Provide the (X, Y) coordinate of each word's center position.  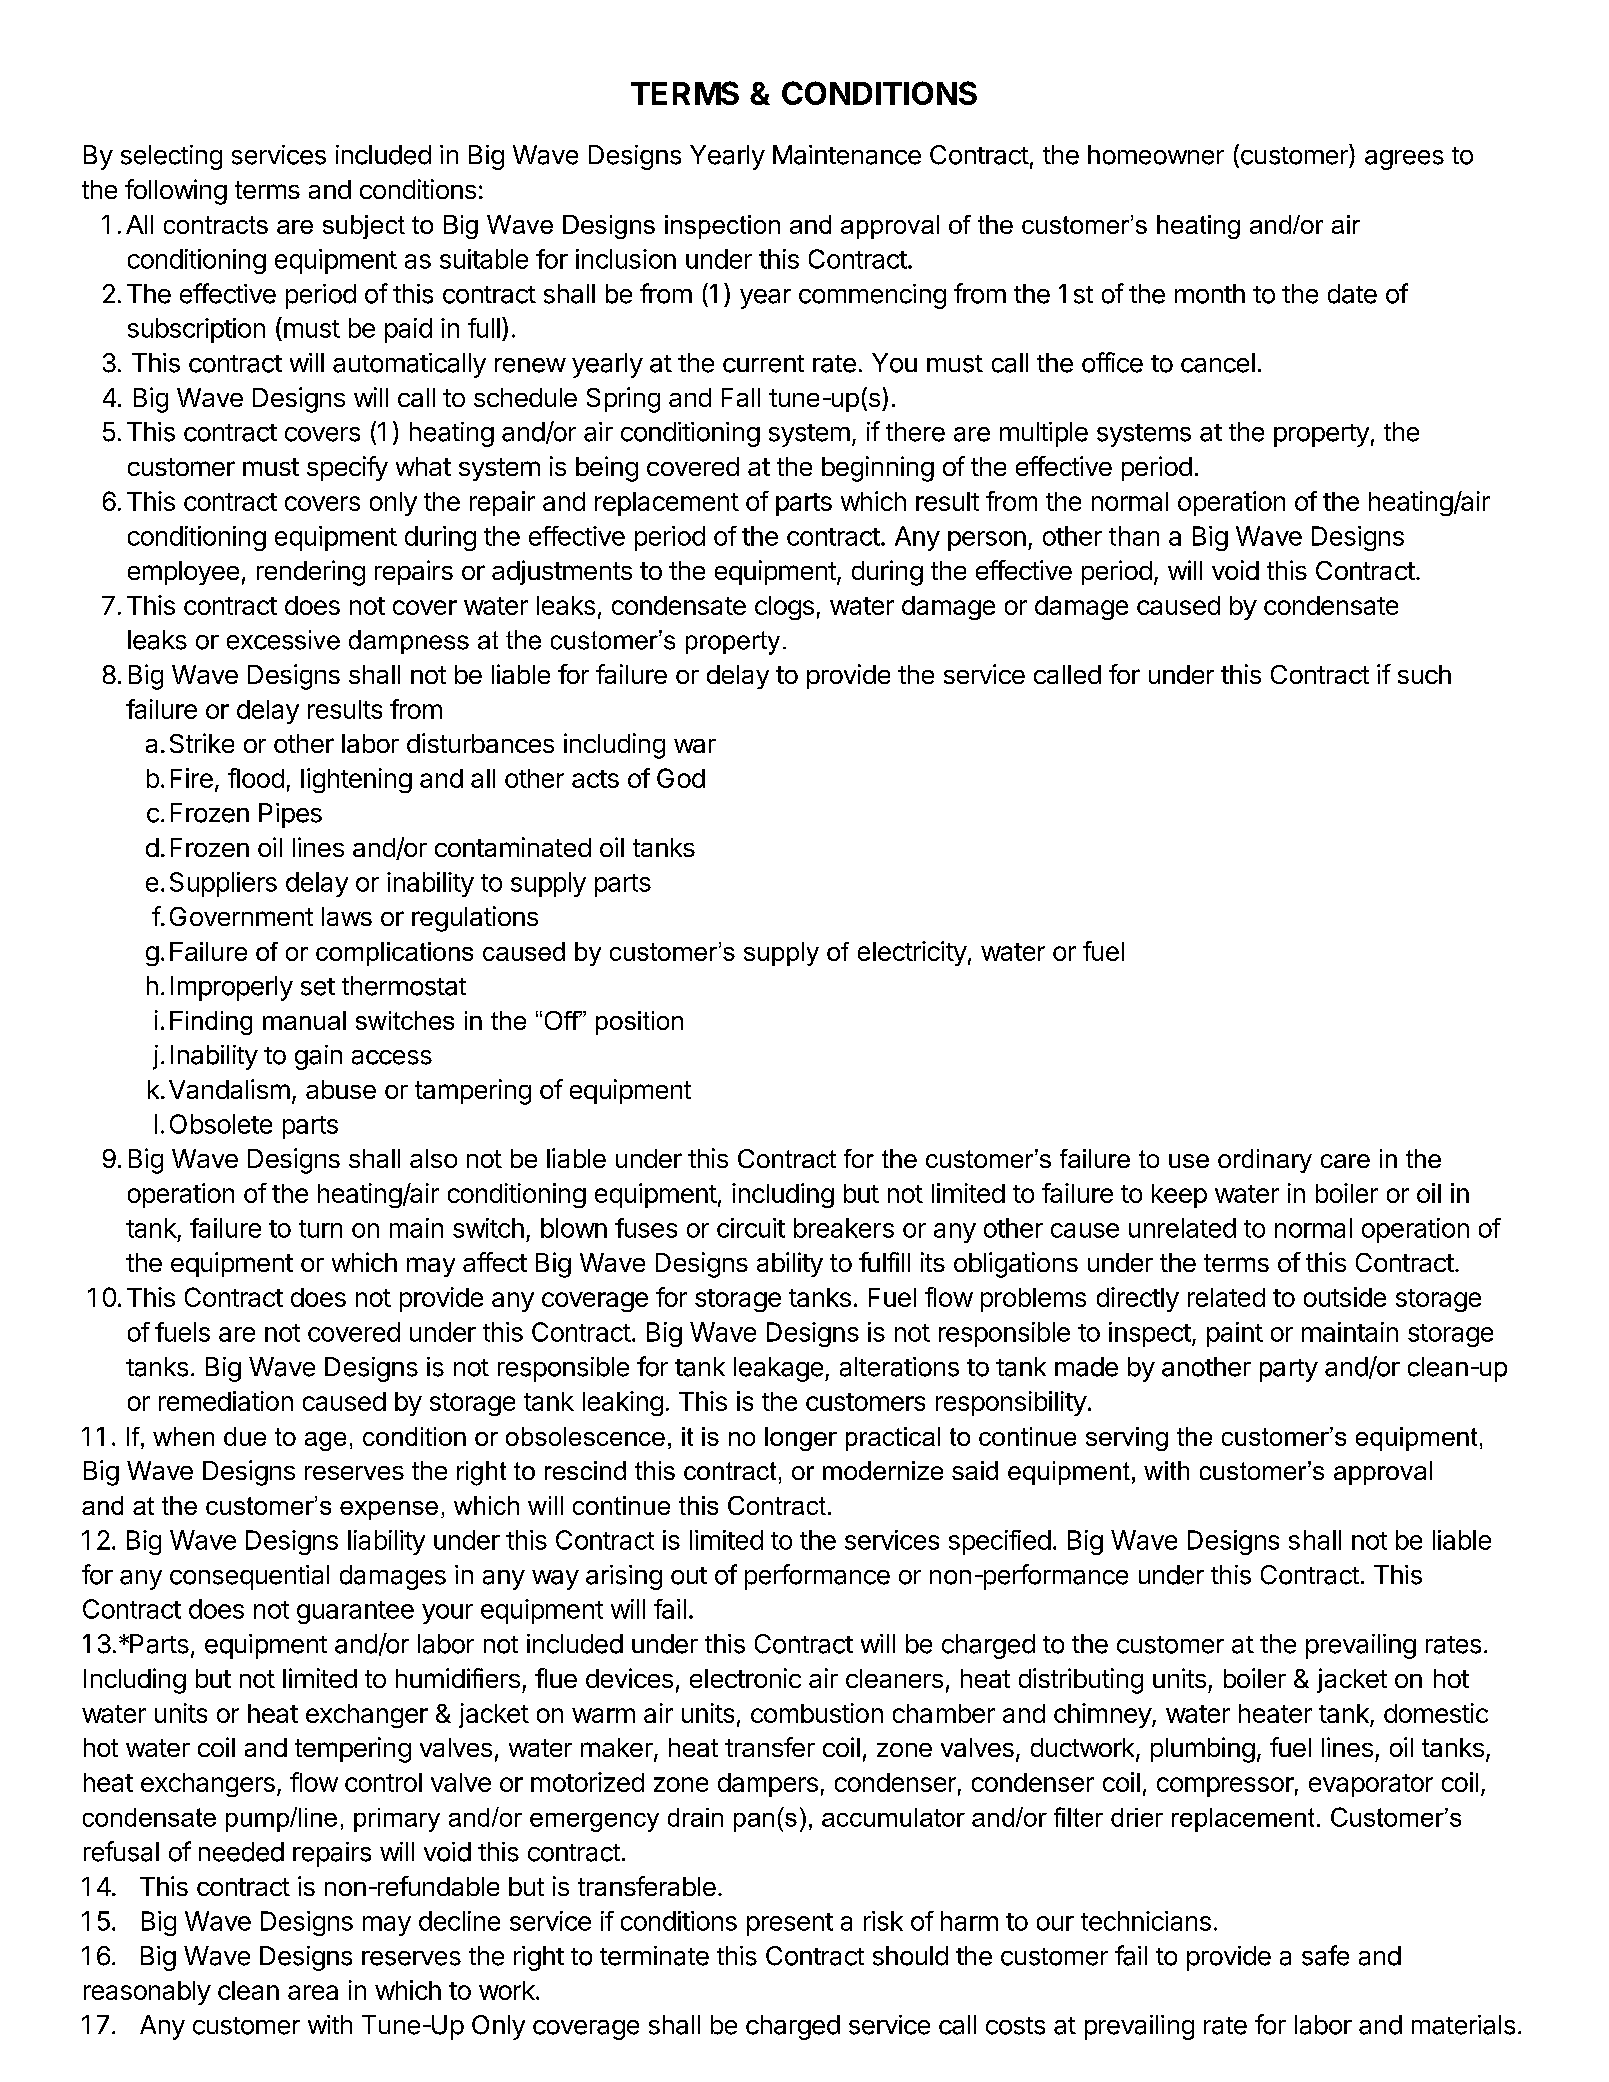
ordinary (1265, 1161)
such (1424, 674)
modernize (883, 1470)
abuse (341, 1089)
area (313, 1992)
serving (1127, 1439)
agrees (1404, 160)
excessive (283, 640)
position (639, 1023)
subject (364, 227)
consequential (249, 1577)
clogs (784, 608)
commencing (872, 296)
